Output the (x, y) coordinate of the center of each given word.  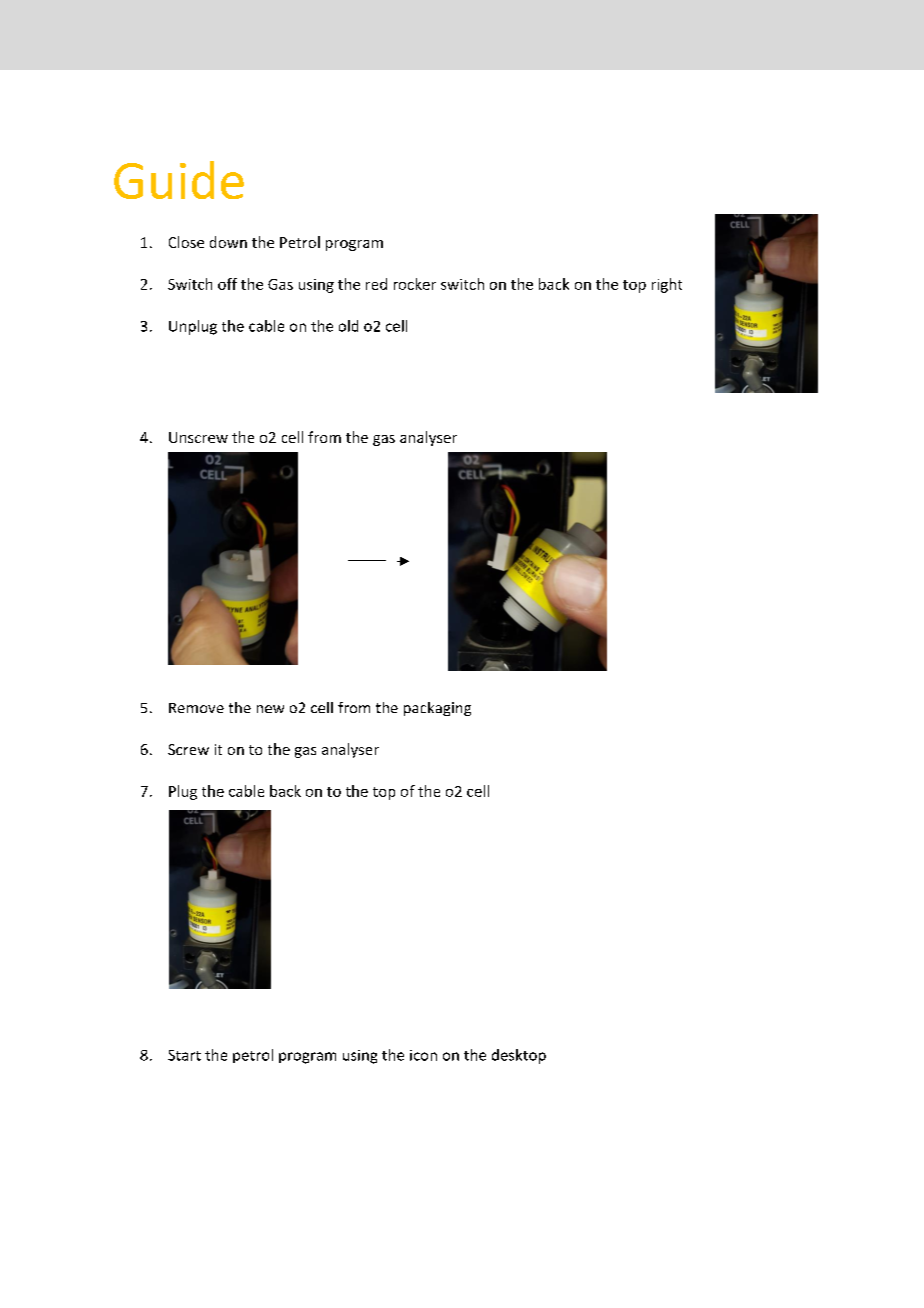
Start (184, 1055)
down (228, 242)
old (348, 326)
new (270, 709)
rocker (415, 284)
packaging (437, 709)
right (667, 285)
